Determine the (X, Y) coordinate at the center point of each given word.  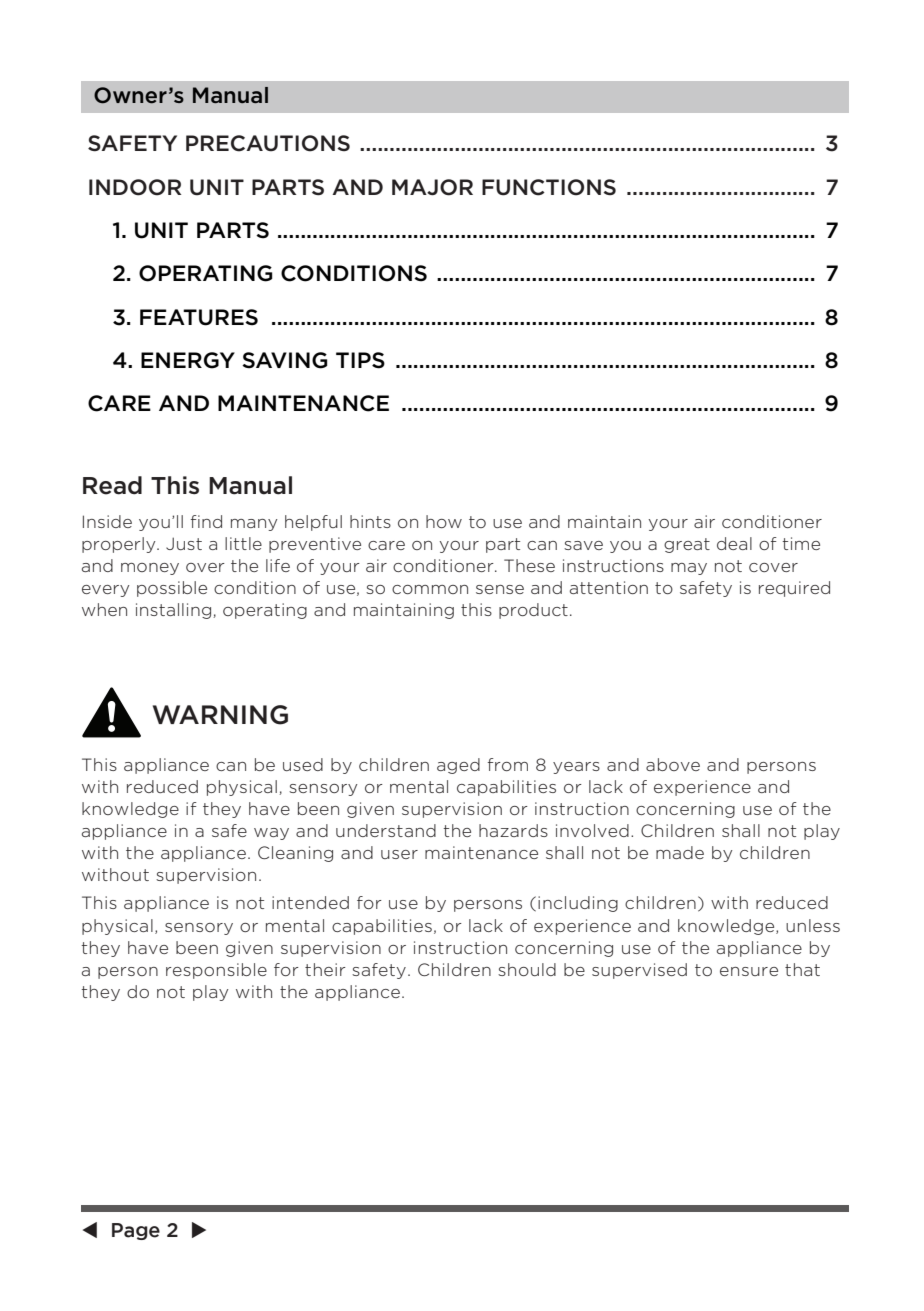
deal (734, 543)
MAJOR (432, 187)
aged (458, 766)
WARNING (220, 715)
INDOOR (135, 187)
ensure (749, 971)
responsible (216, 971)
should (527, 969)
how (444, 521)
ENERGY (188, 360)
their (325, 969)
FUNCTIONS (549, 187)
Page (136, 1231)
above (673, 764)
